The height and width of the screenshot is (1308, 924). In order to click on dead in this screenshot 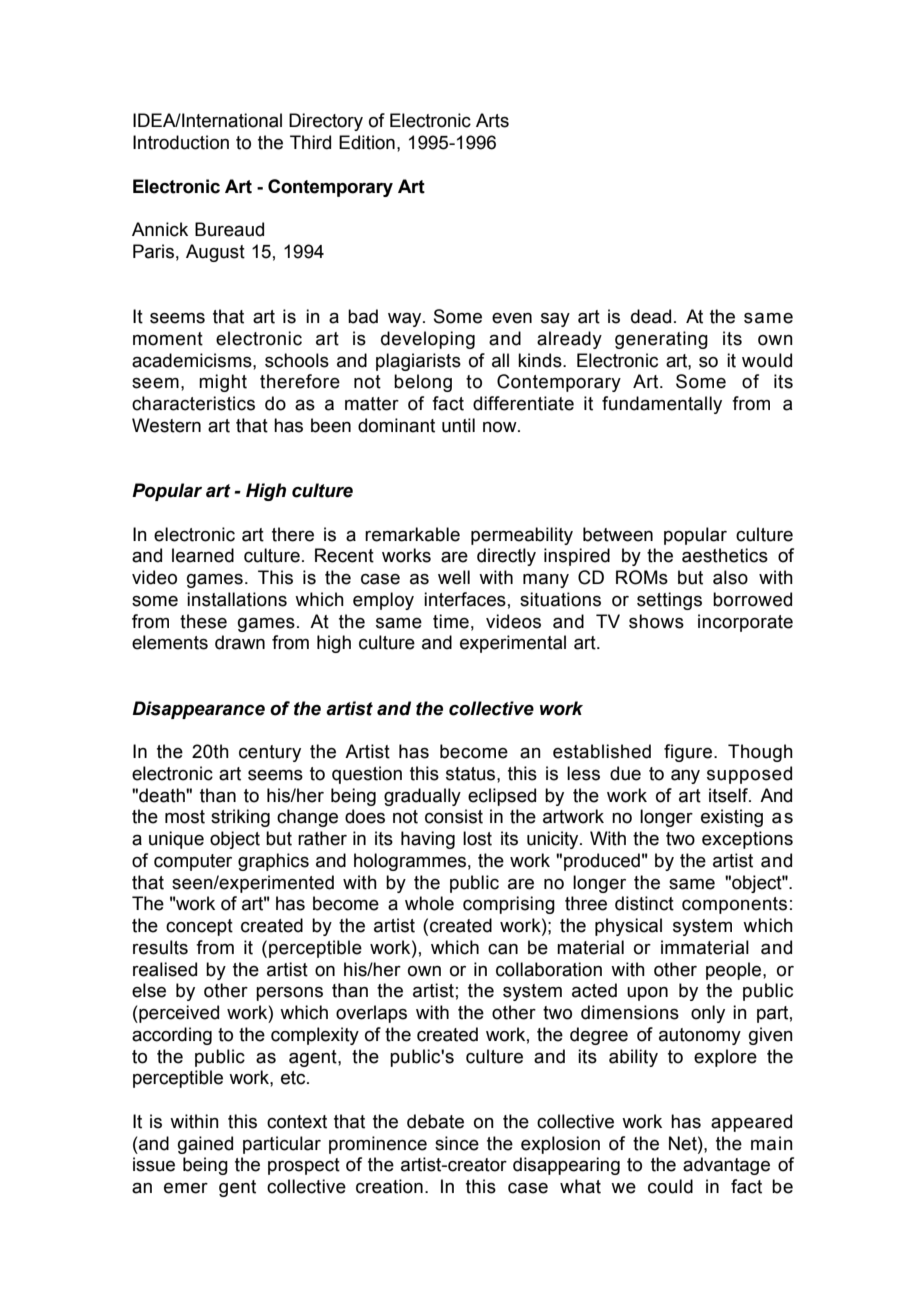, I will do `click(651, 316)`.
